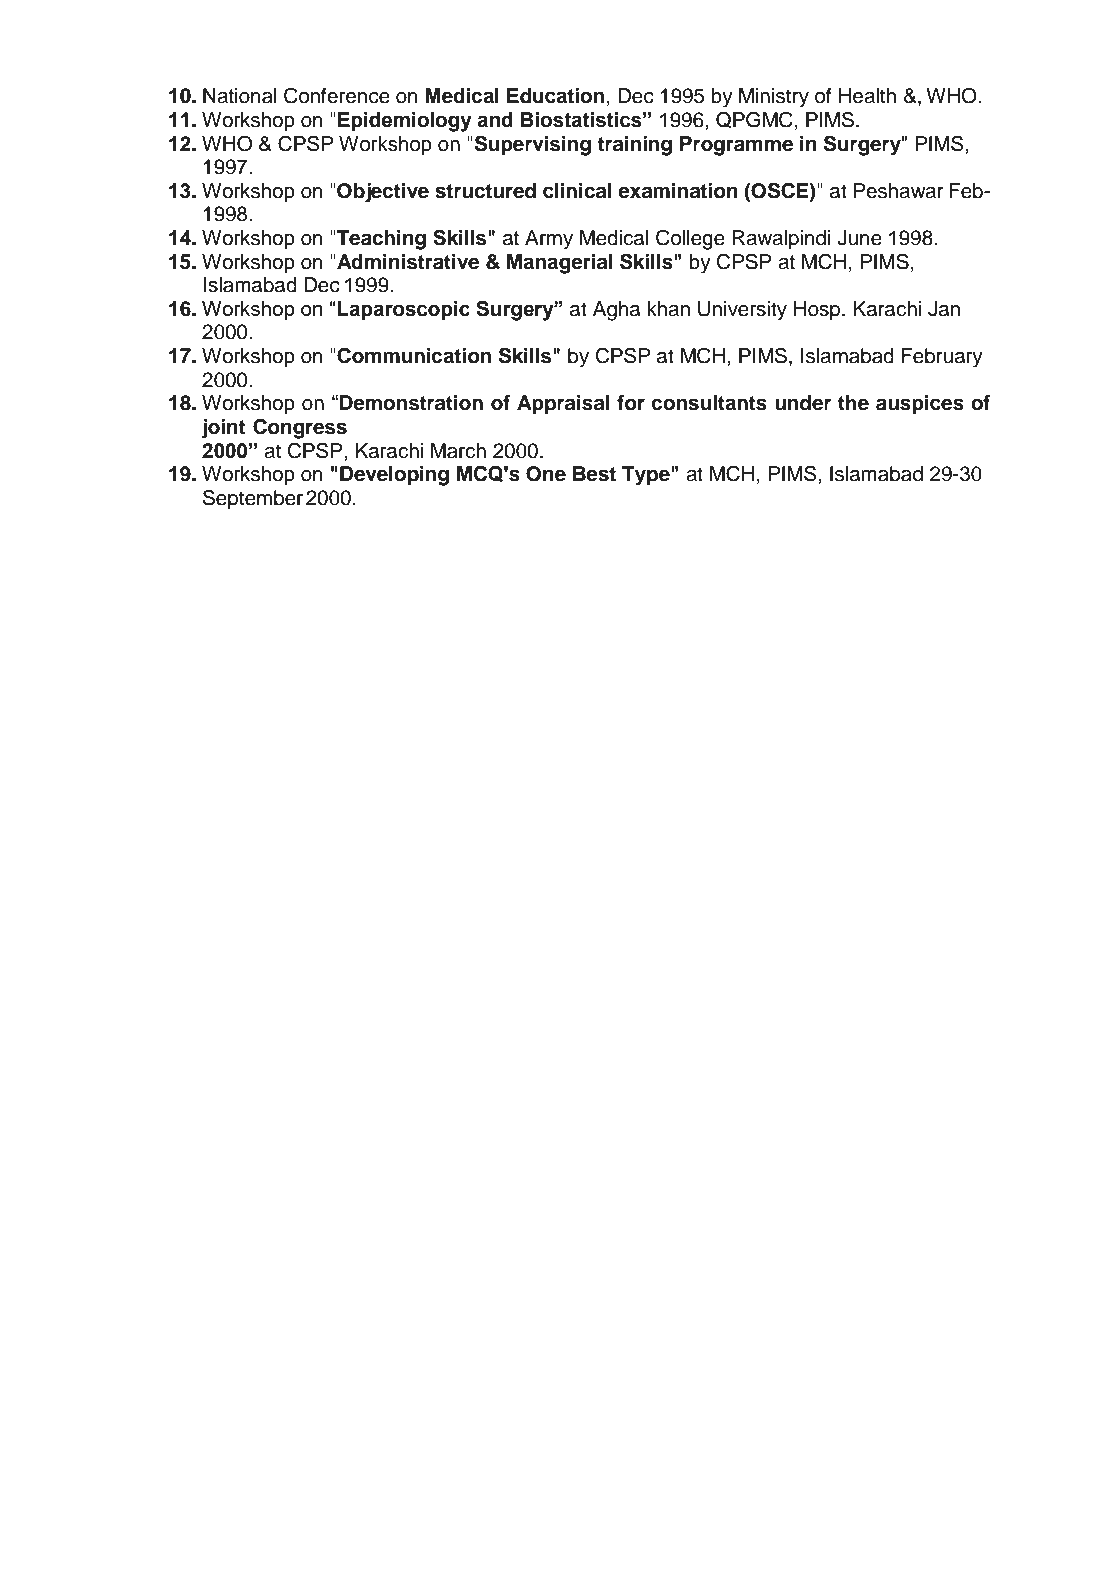 The width and height of the image is (1115, 1577). Describe the element at coordinates (577, 191) in the image. I see `clinical` at that location.
